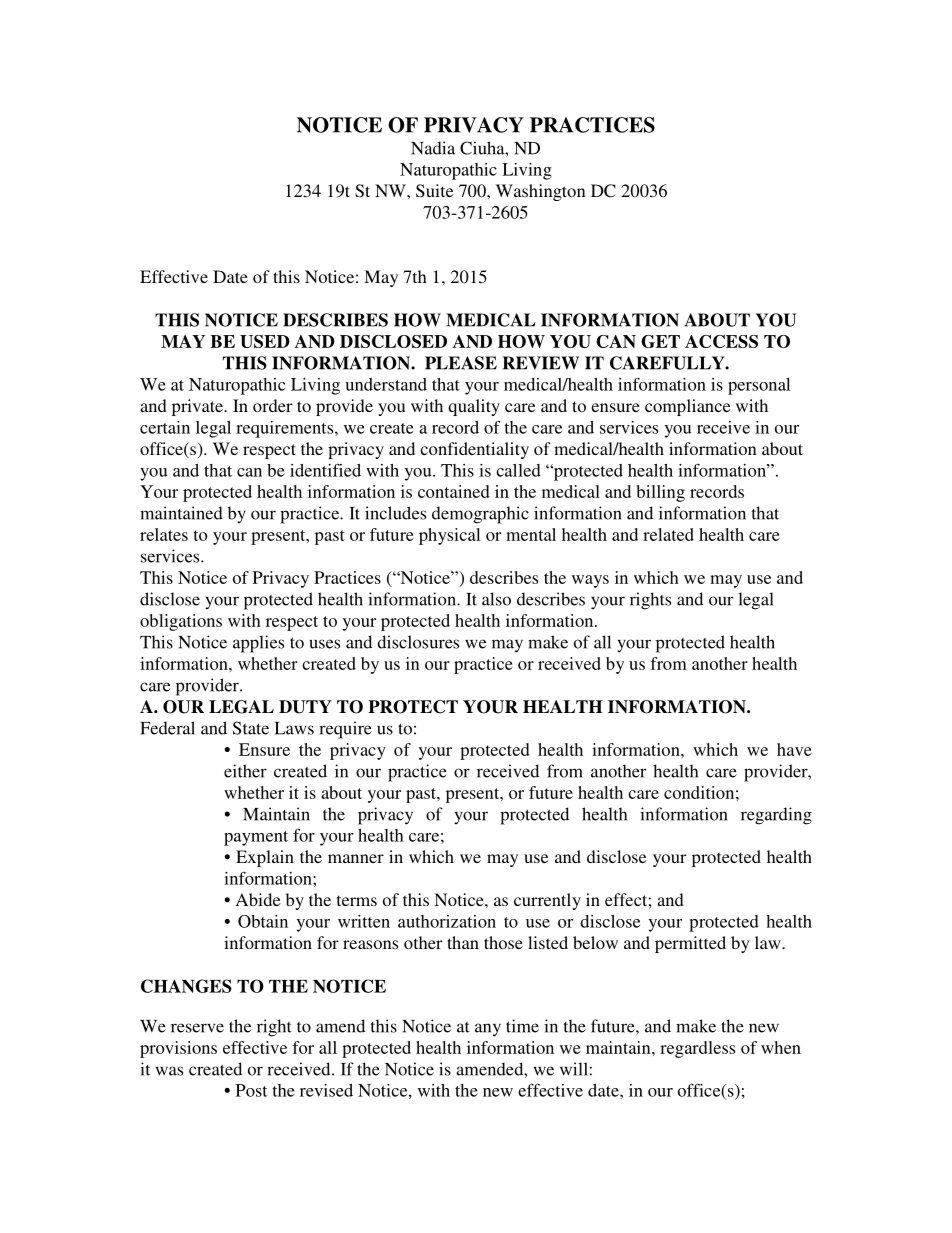  I want to click on identified, so click(325, 470).
